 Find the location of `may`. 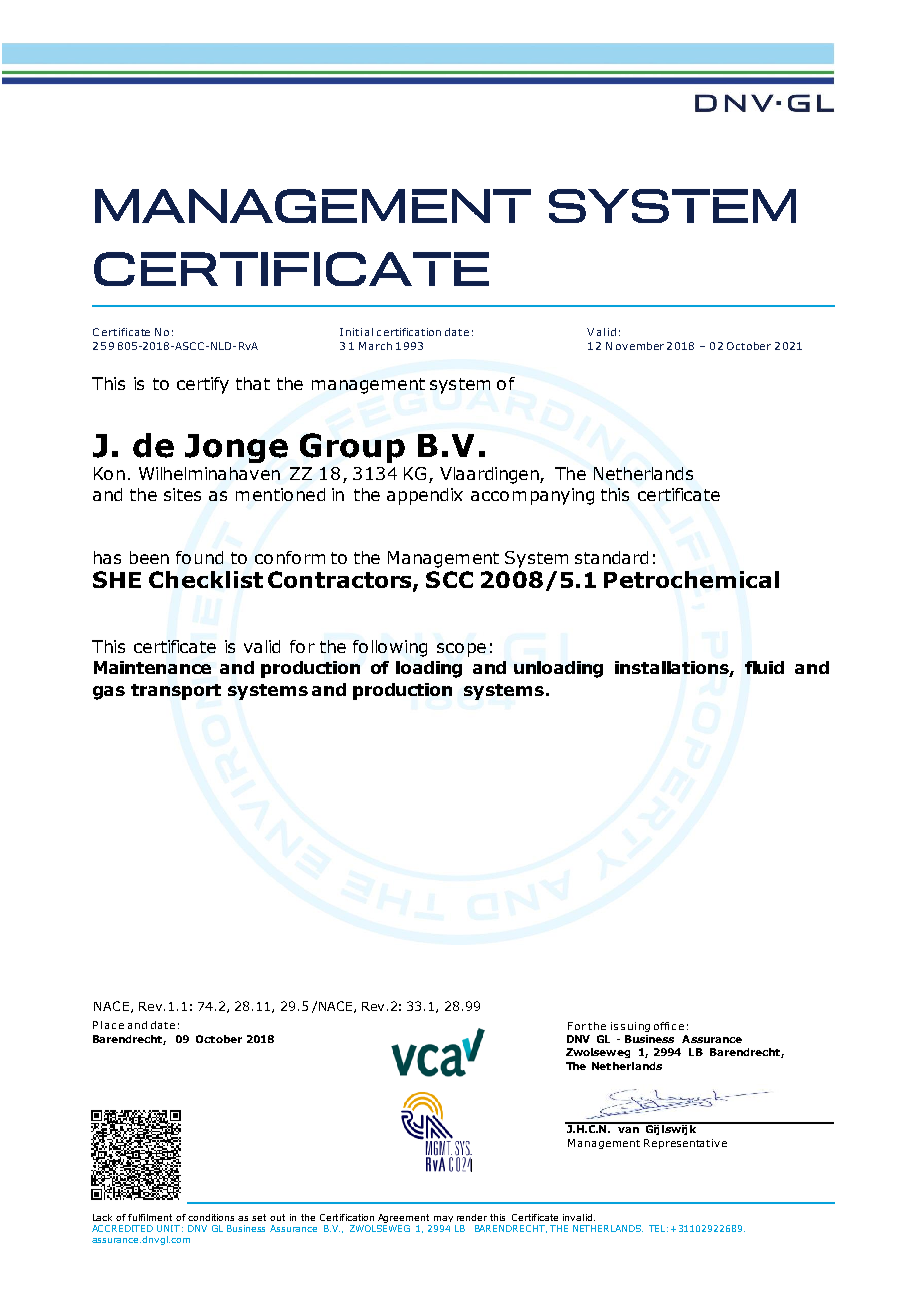

may is located at coordinates (443, 1219).
